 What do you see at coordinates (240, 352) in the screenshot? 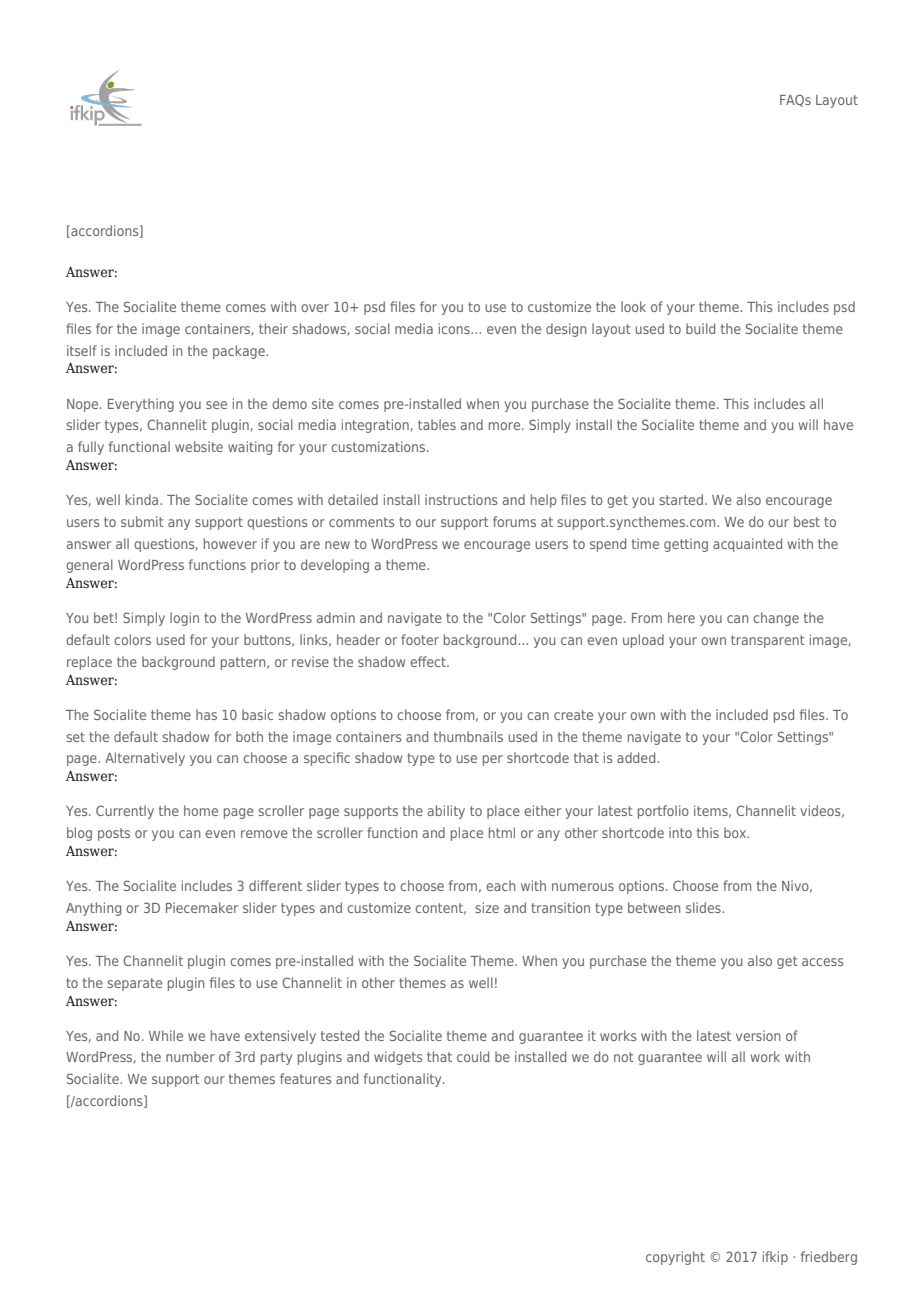
I see `package` at bounding box center [240, 352].
